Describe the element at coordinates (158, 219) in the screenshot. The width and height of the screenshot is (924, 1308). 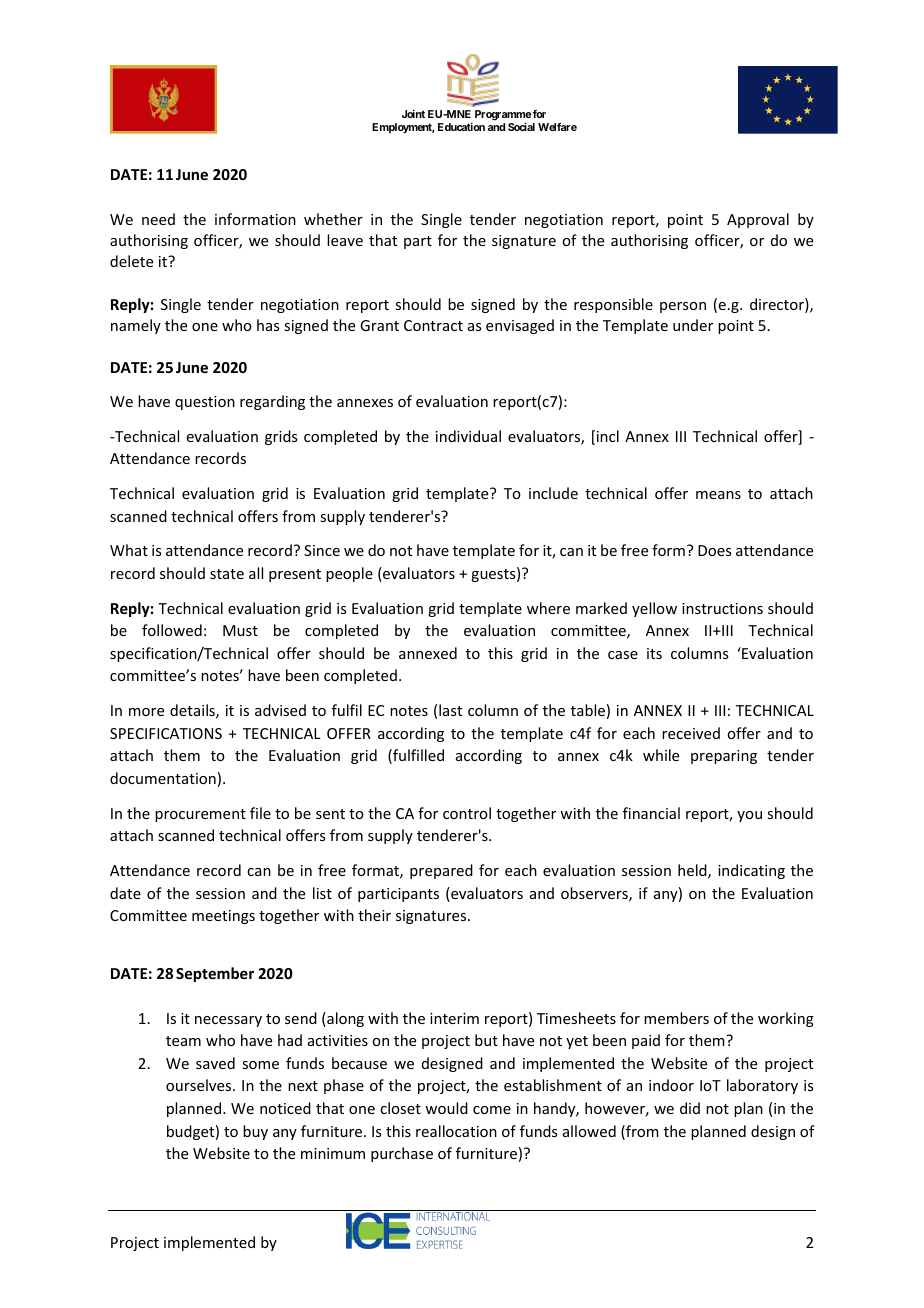
I see `need` at that location.
